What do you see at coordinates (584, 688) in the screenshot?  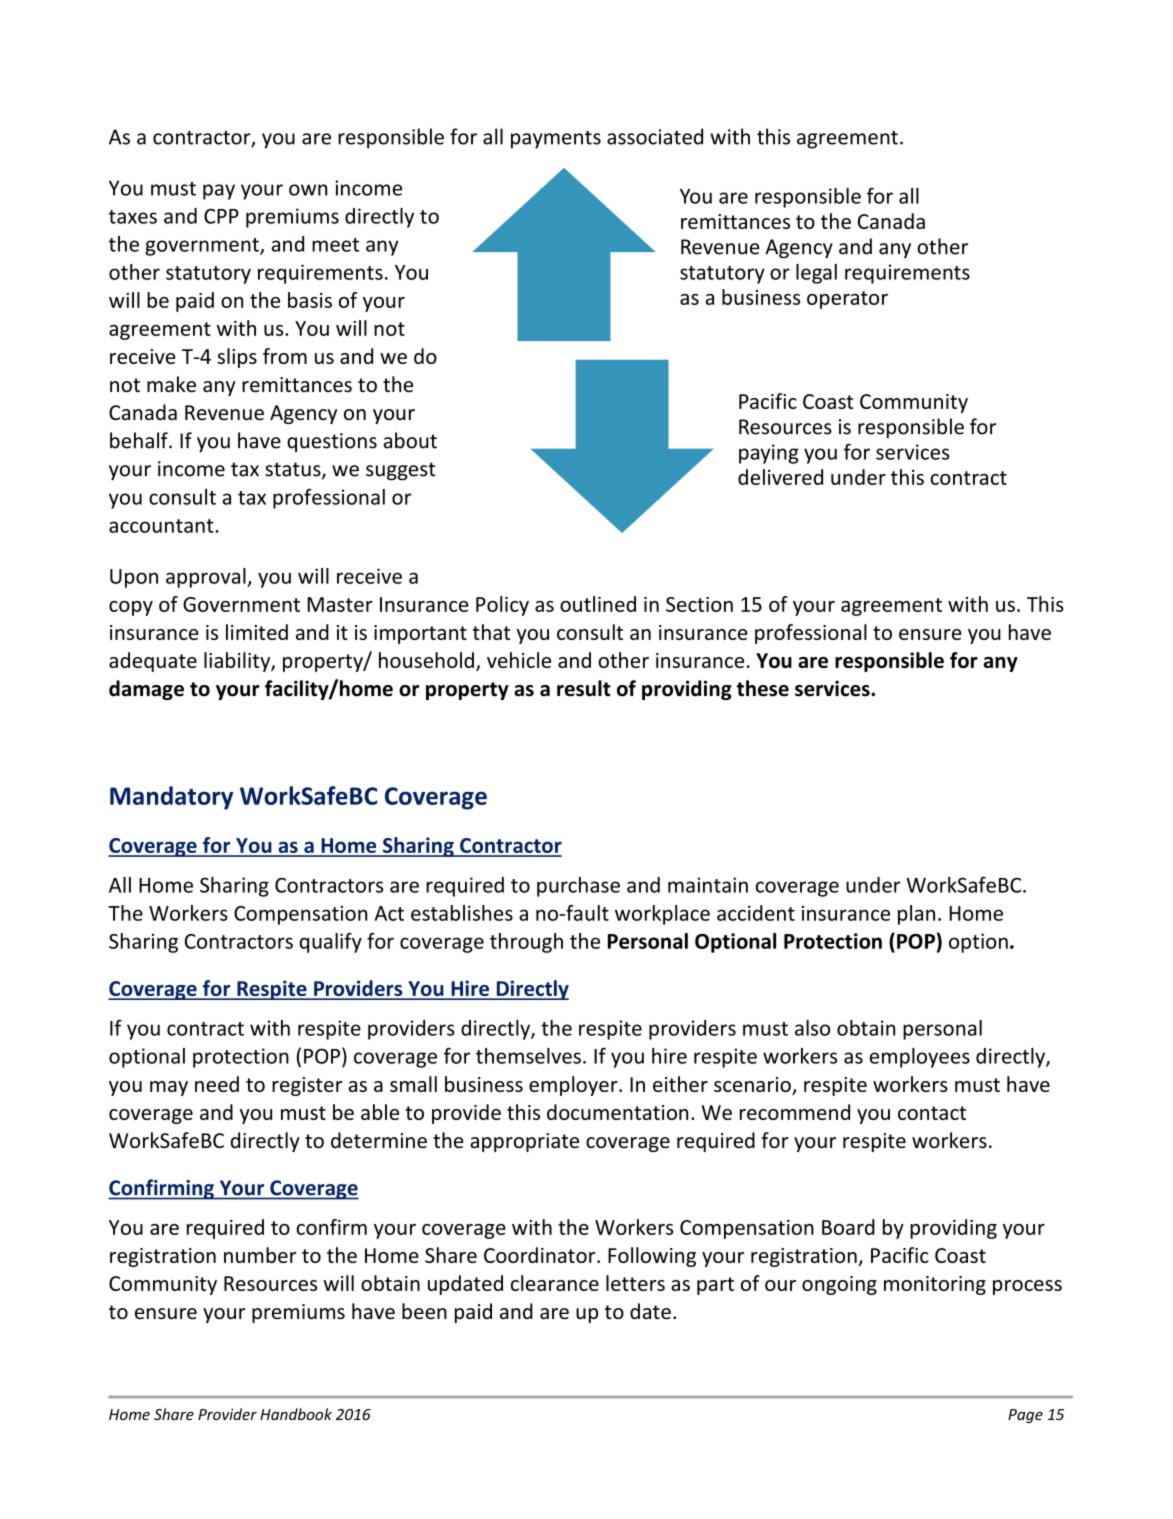 I see `result` at bounding box center [584, 688].
